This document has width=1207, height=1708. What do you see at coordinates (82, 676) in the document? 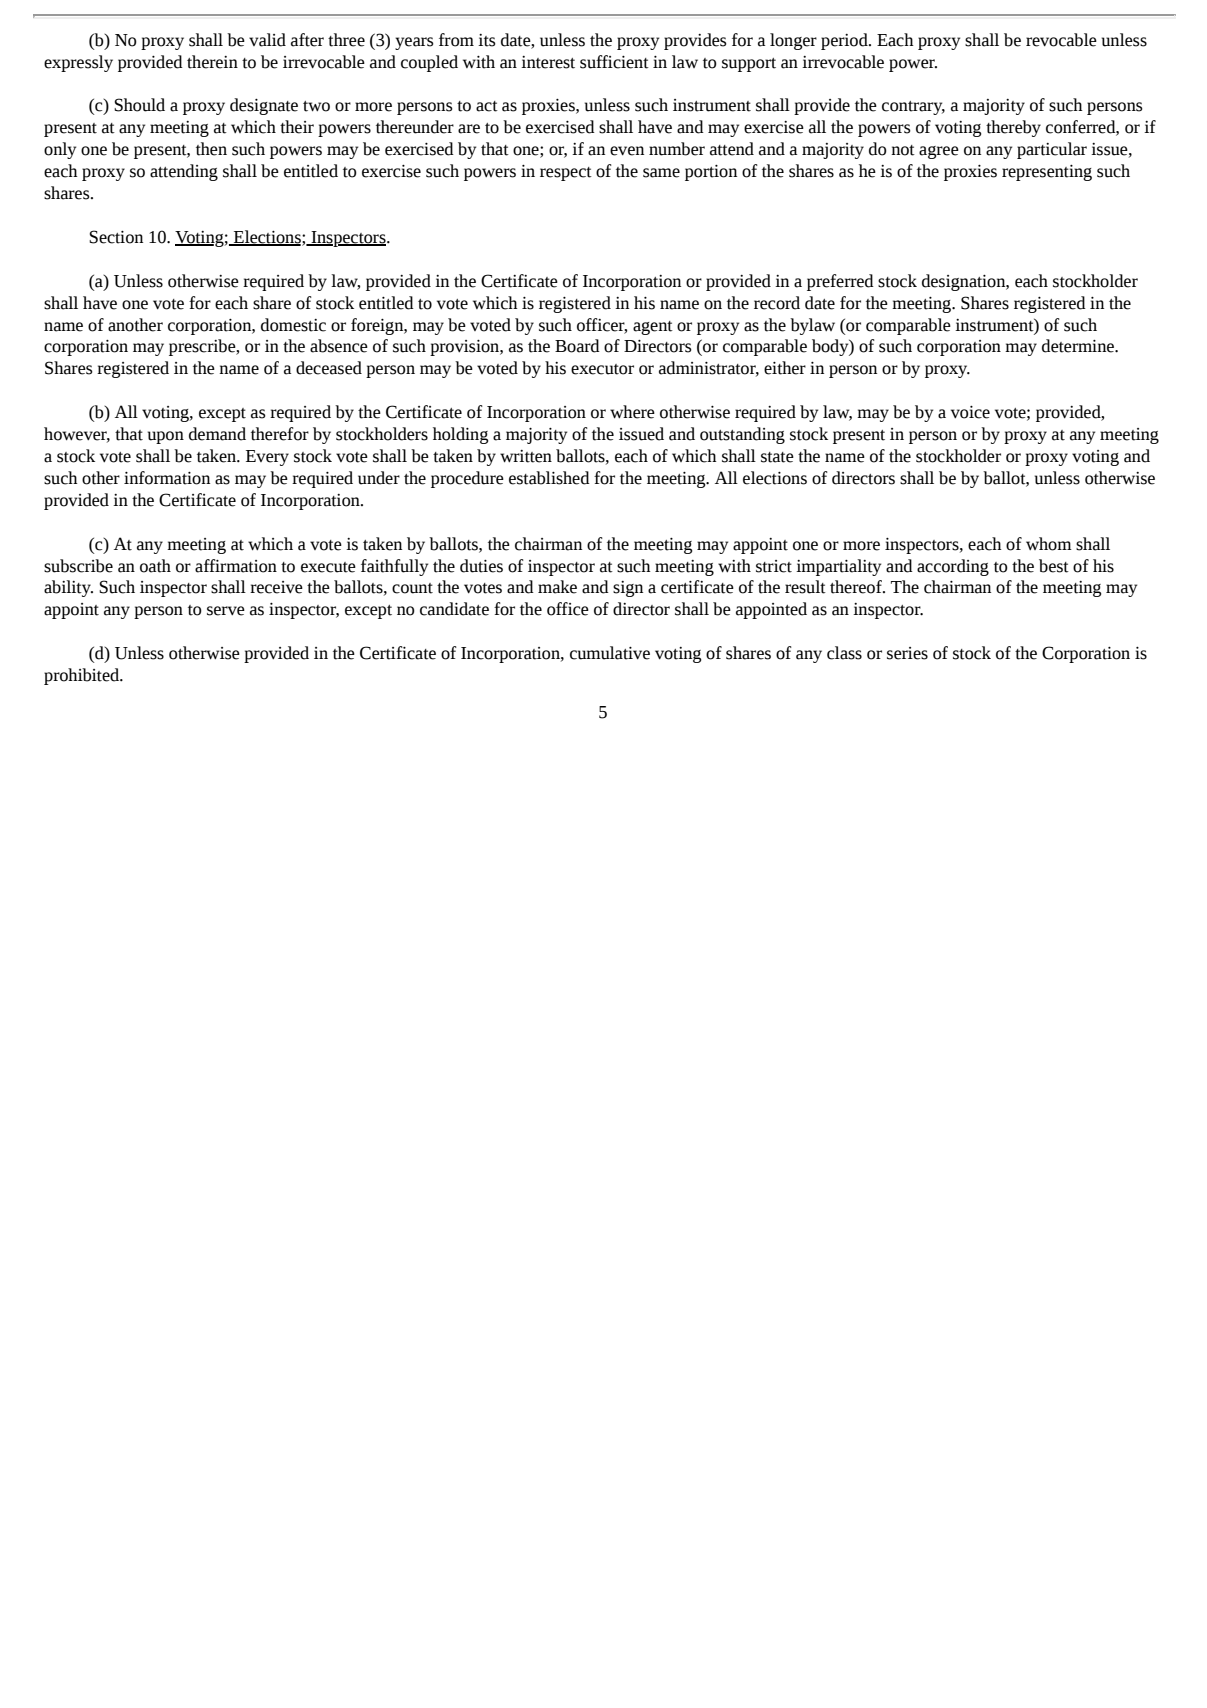
I see `prohibited` at bounding box center [82, 676].
